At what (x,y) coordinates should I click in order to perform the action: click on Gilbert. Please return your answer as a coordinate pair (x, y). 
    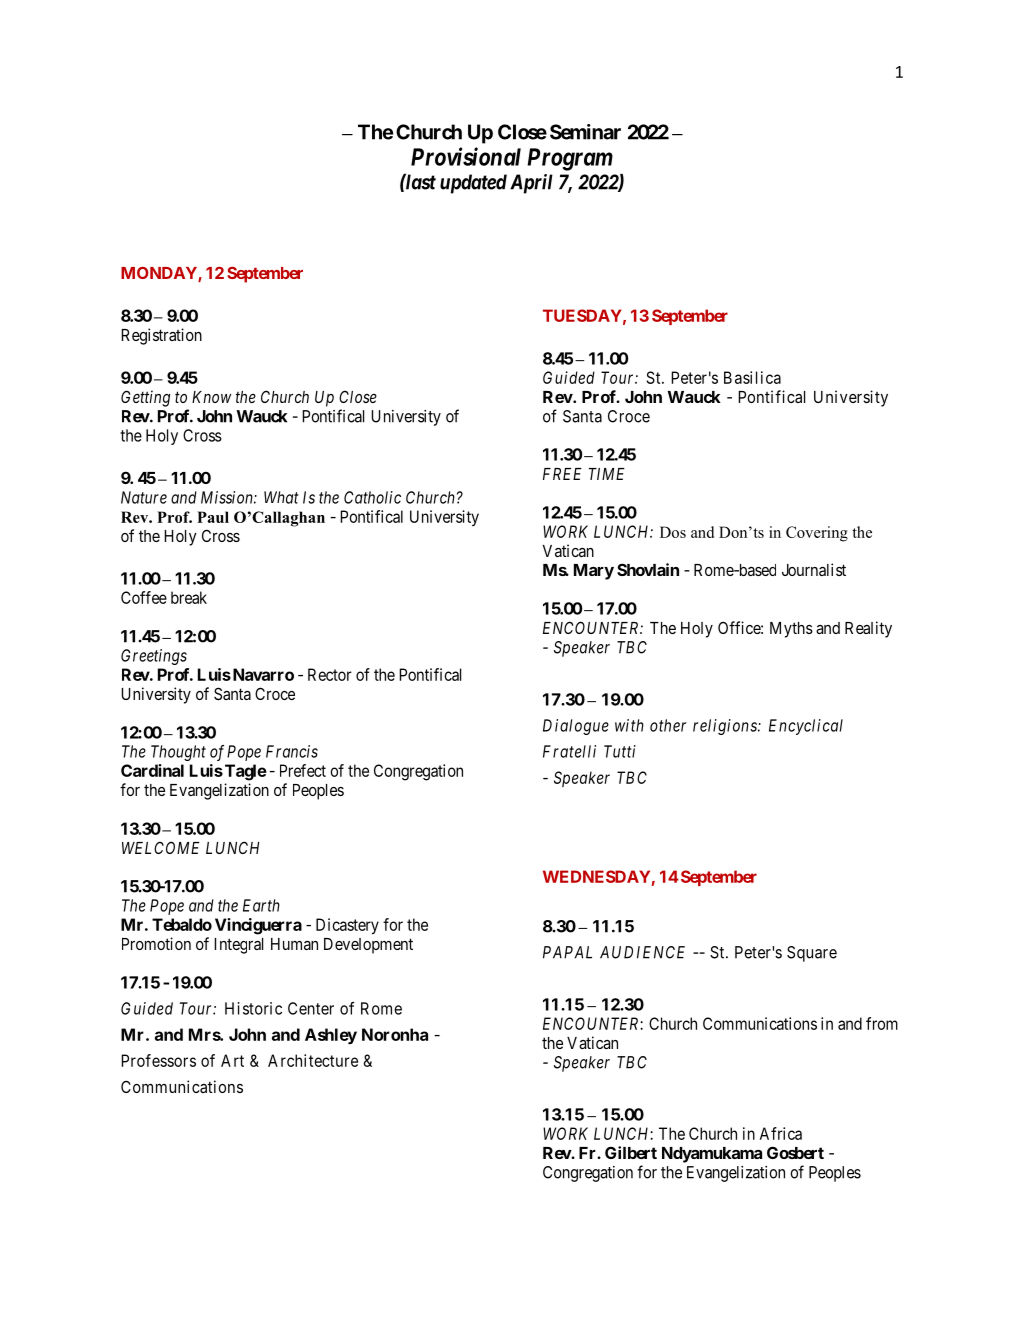
    Looking at the image, I should click on (631, 1152).
